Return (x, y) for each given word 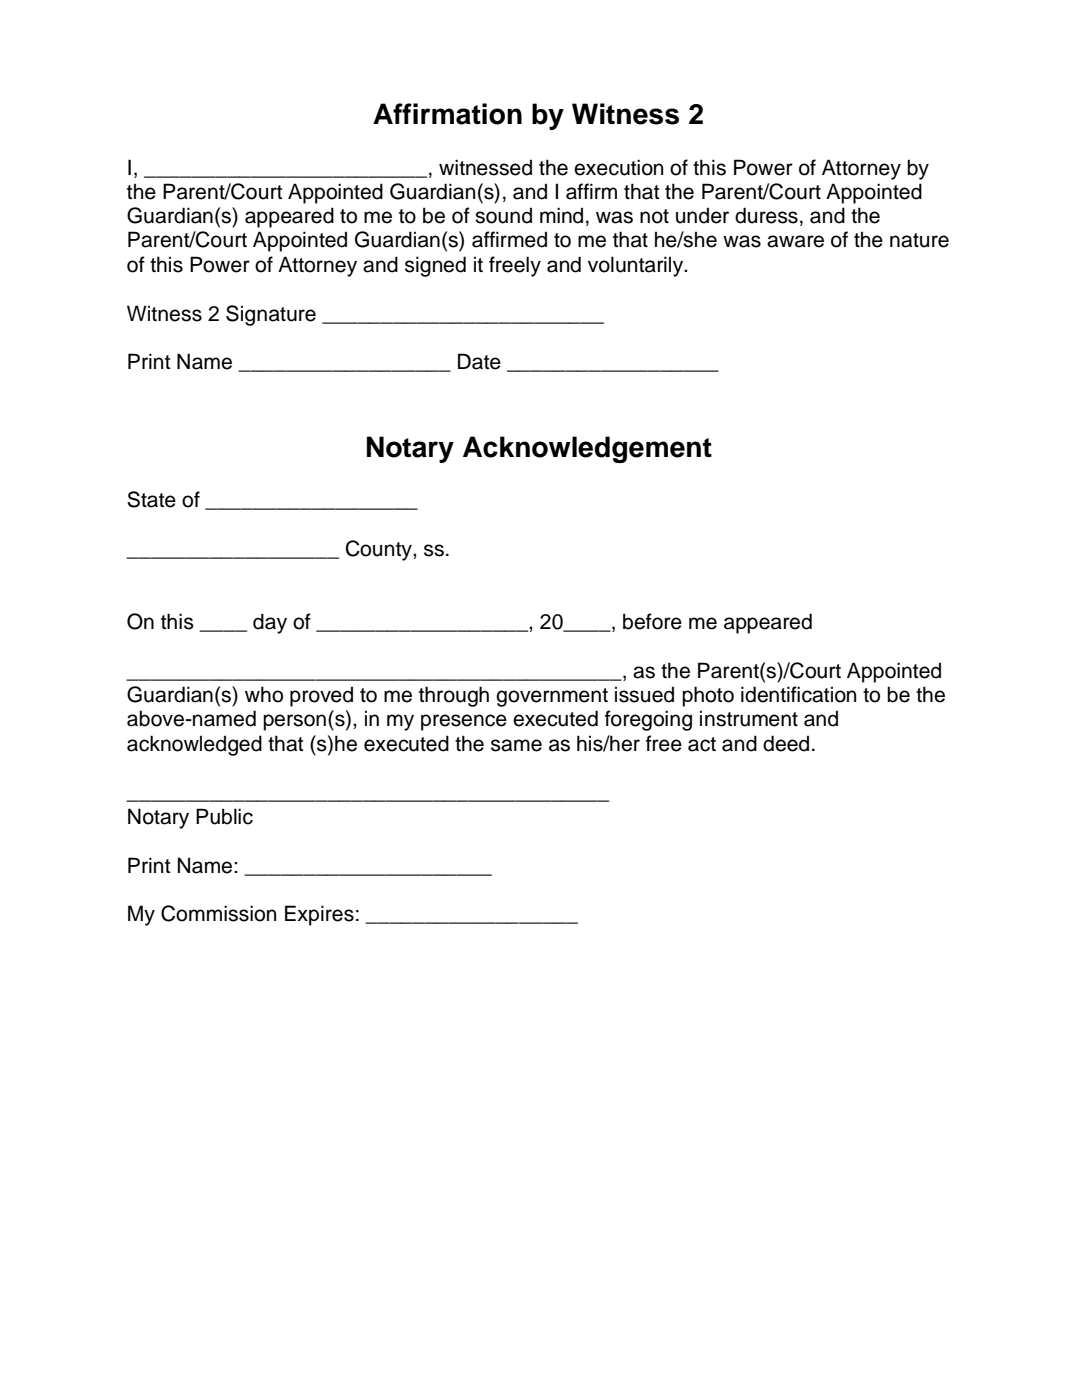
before (652, 621)
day (270, 623)
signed (435, 266)
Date (479, 361)
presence (464, 722)
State (151, 499)
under (702, 215)
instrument (749, 718)
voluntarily (637, 266)
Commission (218, 913)
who (264, 694)
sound (503, 215)
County (380, 550)
